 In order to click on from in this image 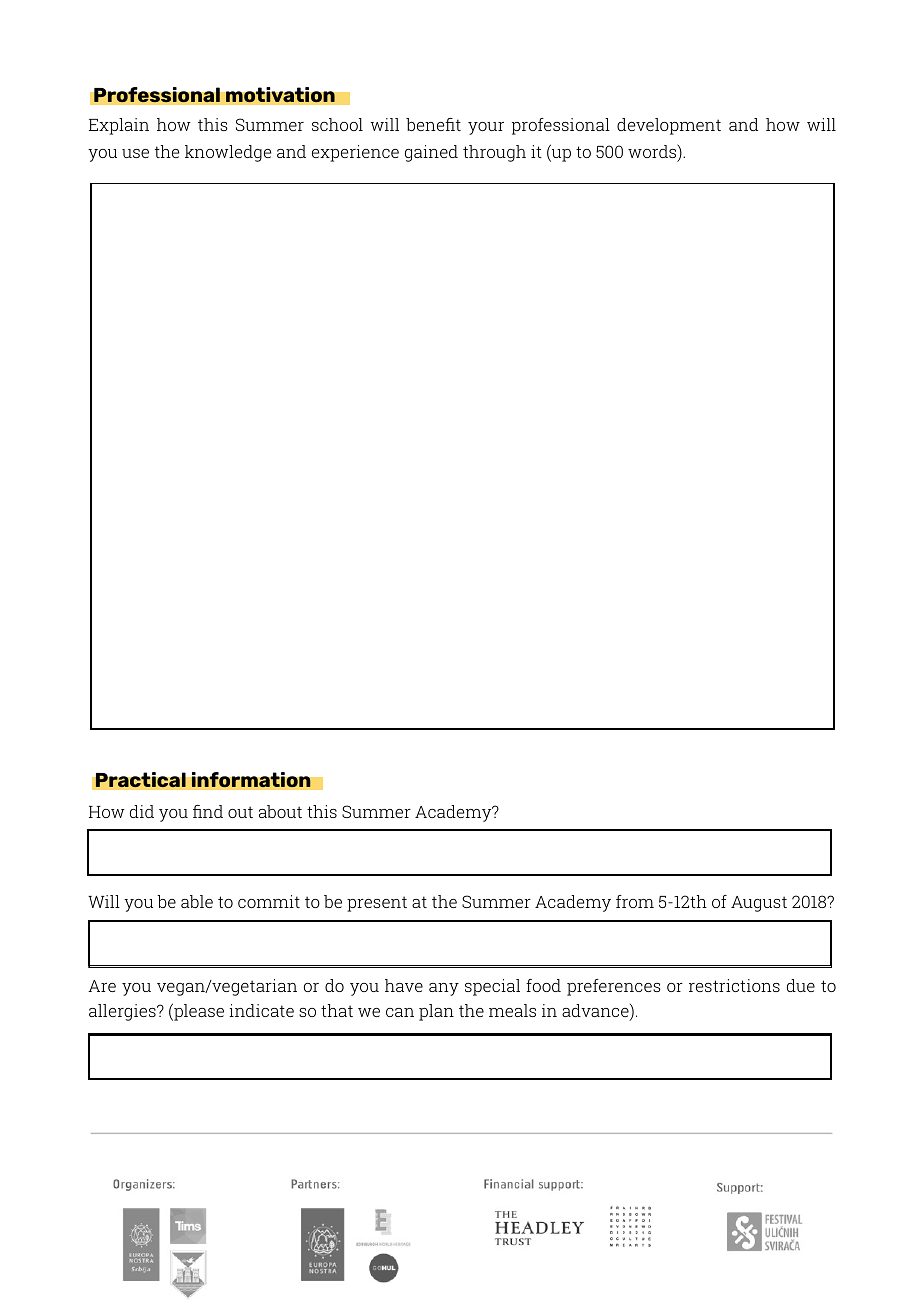, I will do `click(635, 901)`.
